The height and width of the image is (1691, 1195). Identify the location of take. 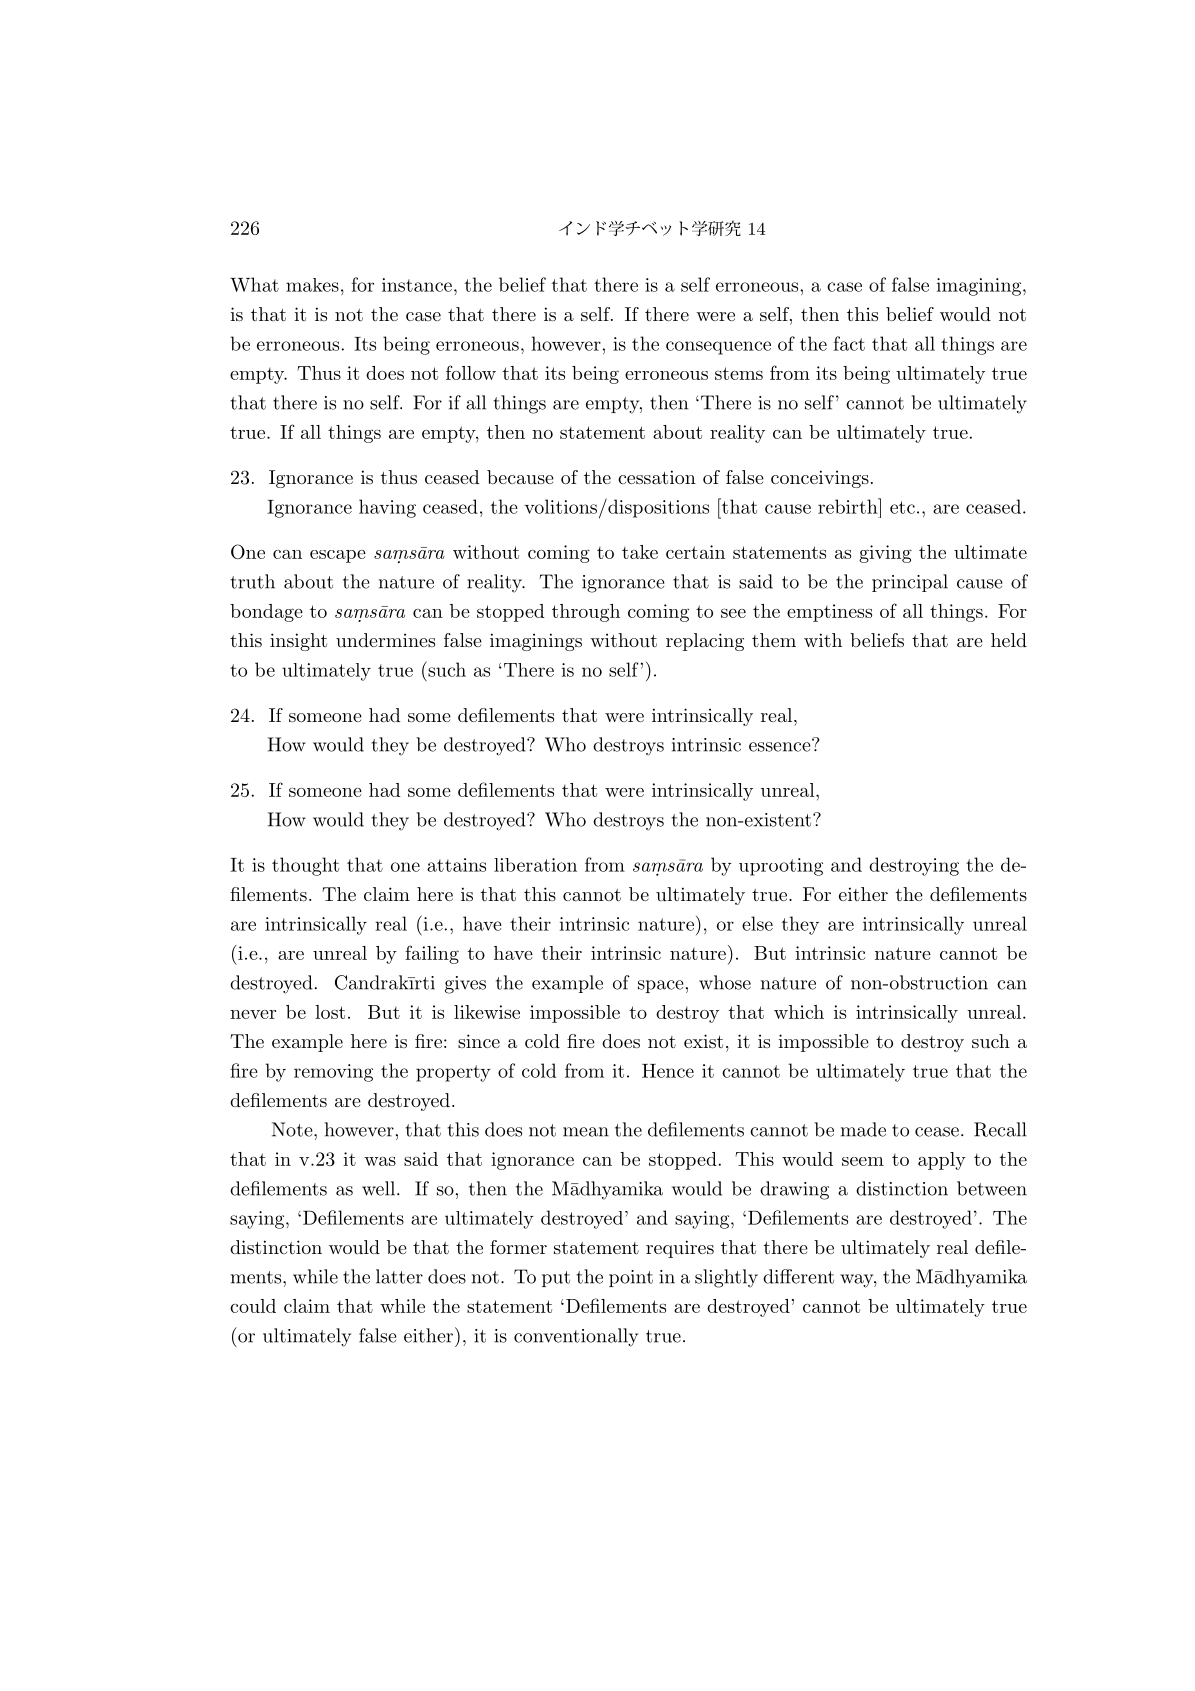
(640, 552).
